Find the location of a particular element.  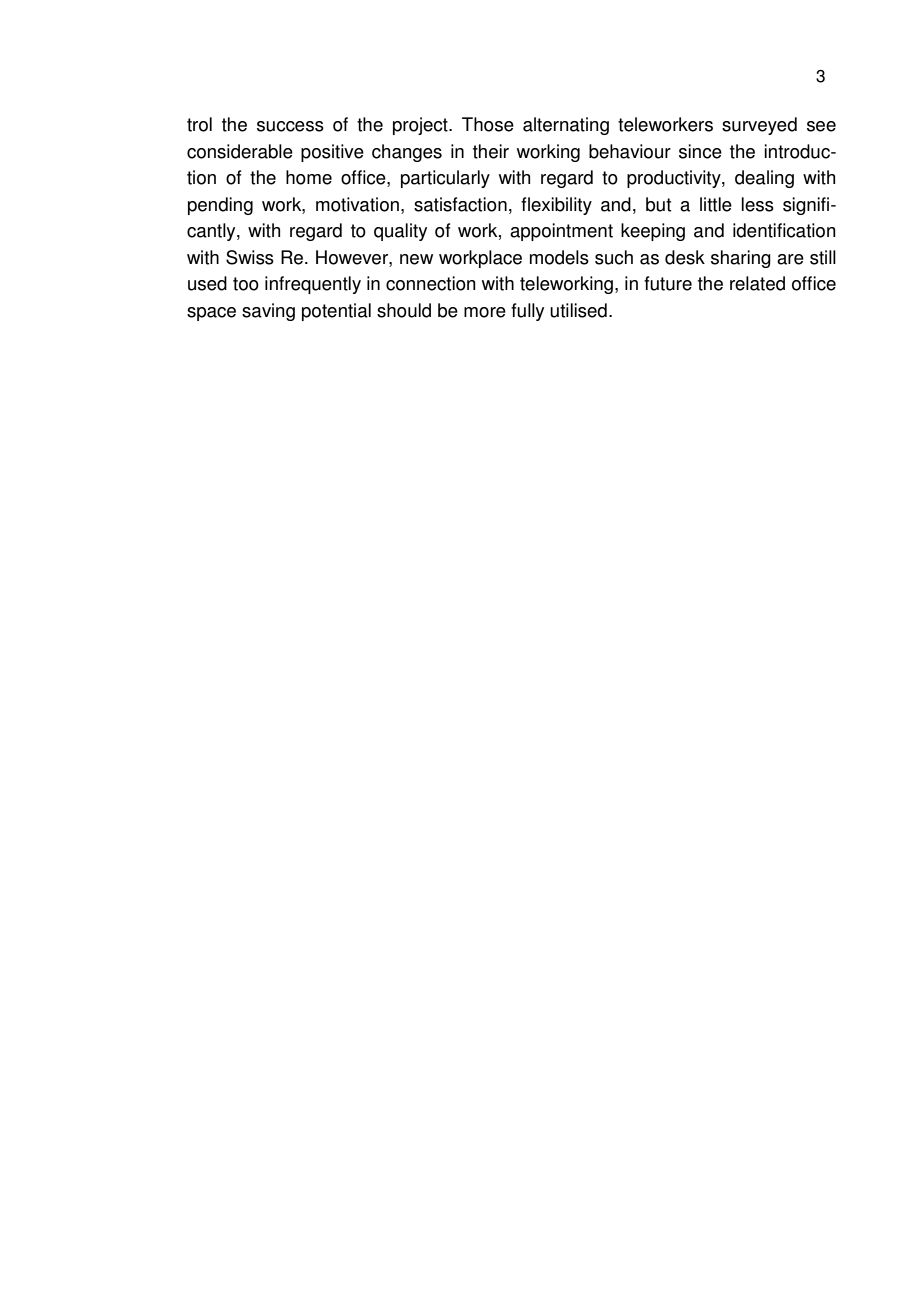

saving is located at coordinates (268, 312).
